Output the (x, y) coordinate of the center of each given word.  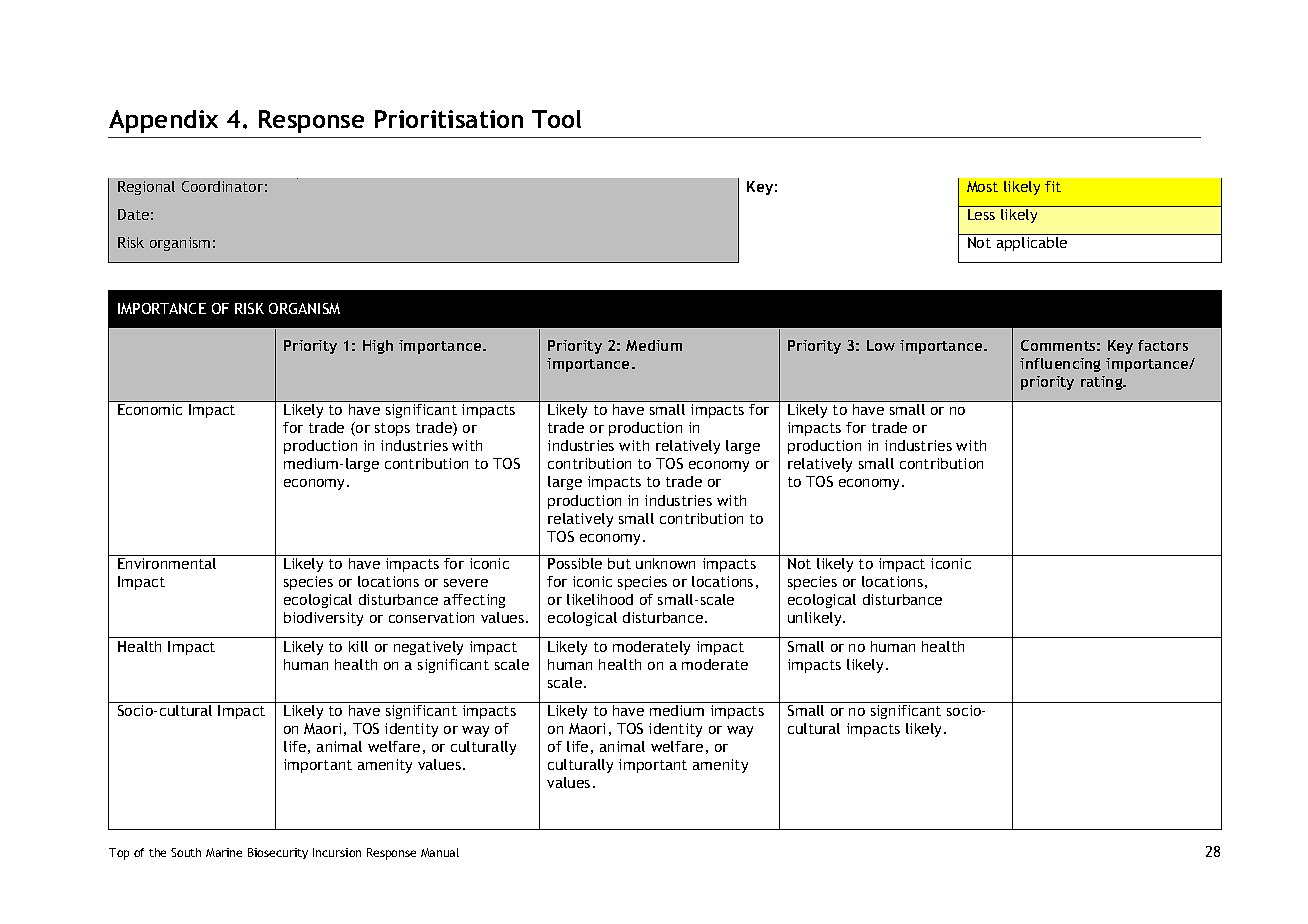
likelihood (600, 599)
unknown (665, 563)
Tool (556, 119)
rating (1103, 383)
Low (881, 345)
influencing (1060, 365)
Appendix (163, 121)
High (378, 347)
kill (358, 646)
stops (392, 429)
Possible (575, 563)
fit (1053, 186)
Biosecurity (278, 853)
